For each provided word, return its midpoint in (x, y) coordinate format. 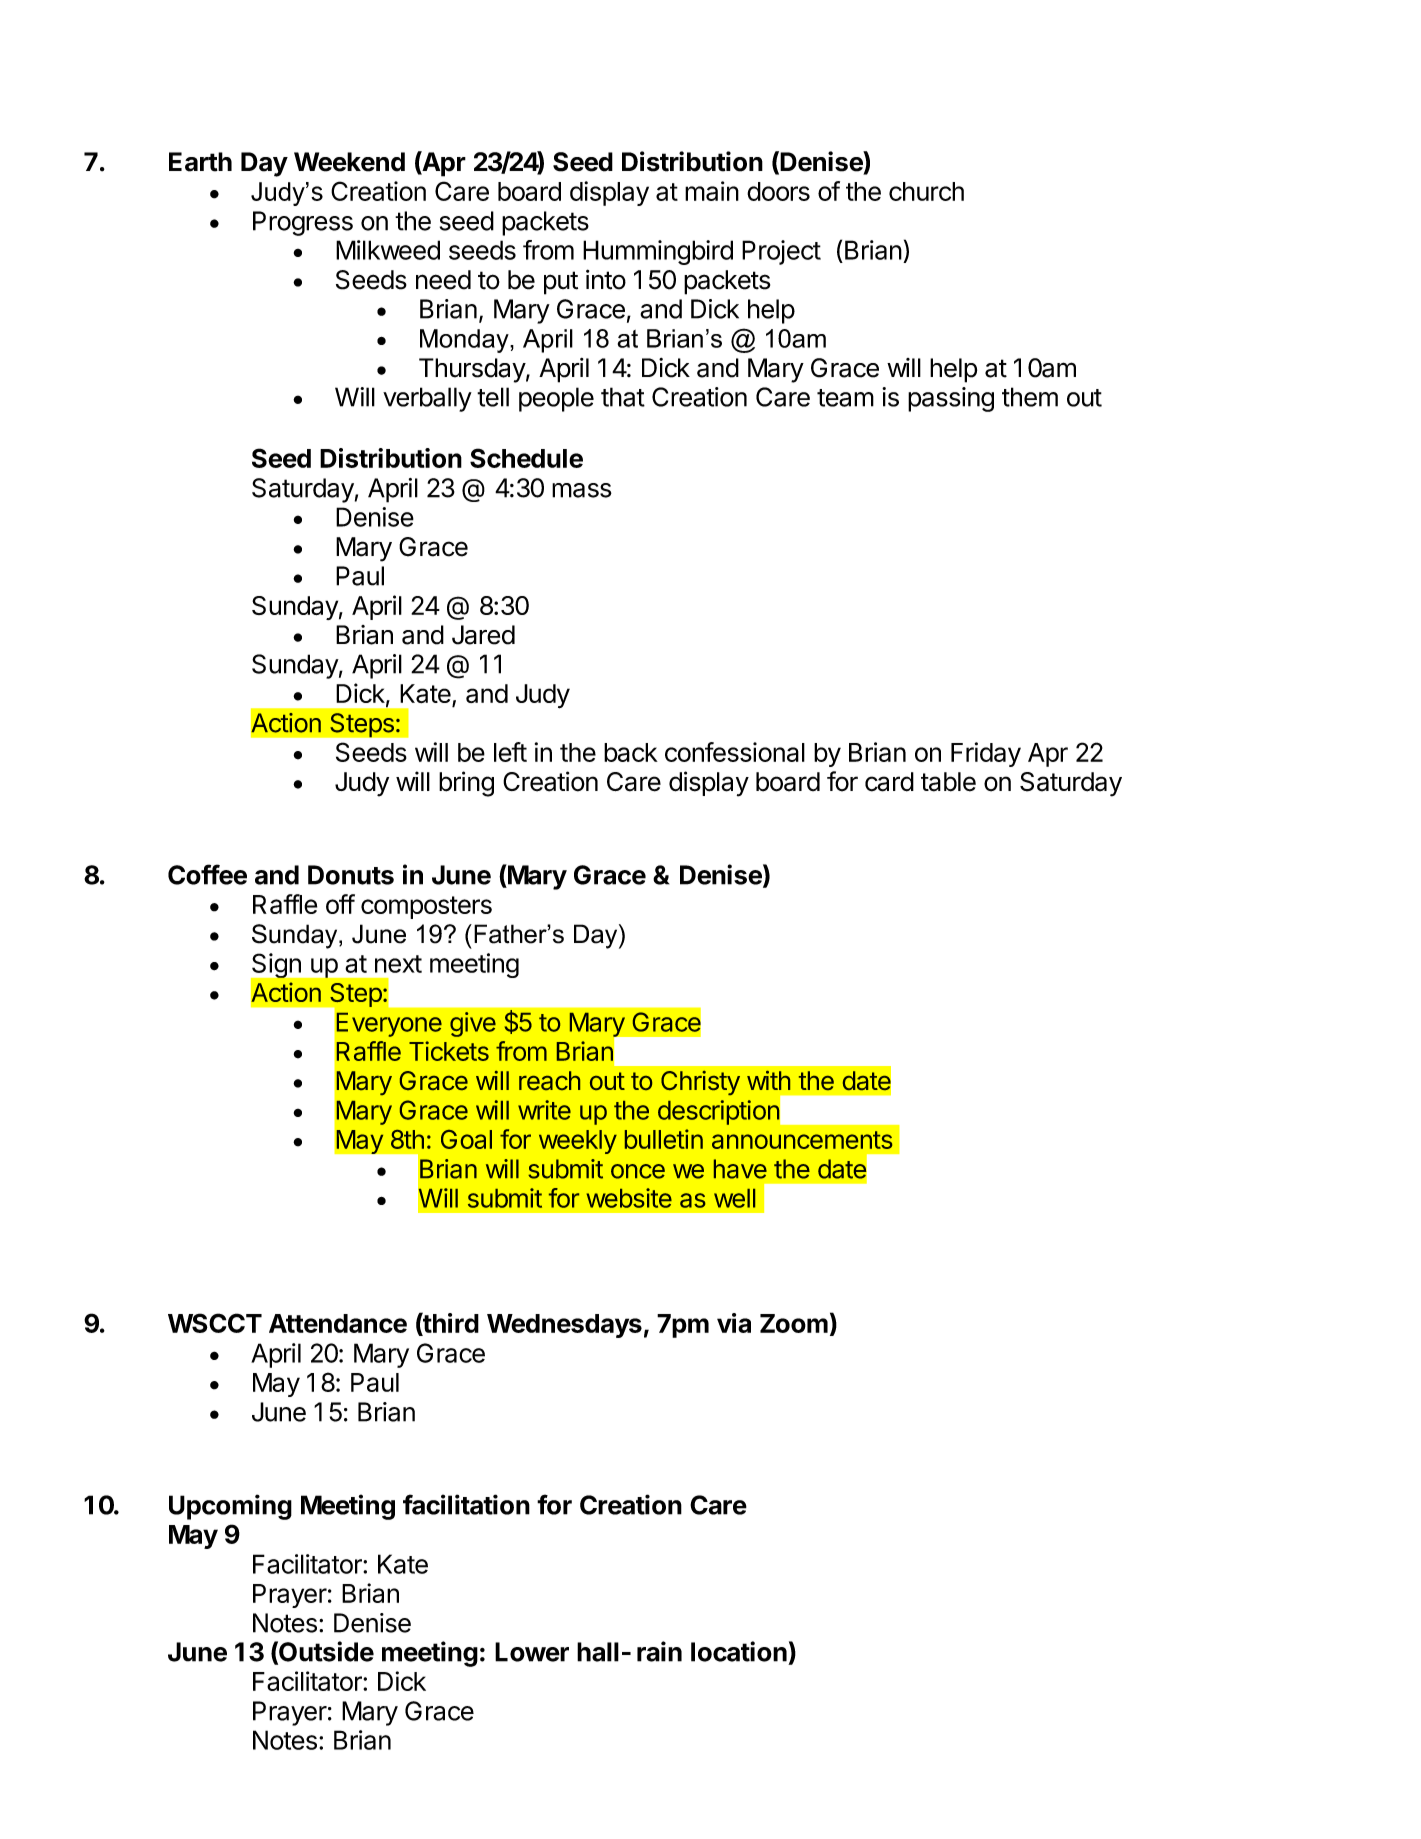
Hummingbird (658, 252)
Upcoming (230, 1507)
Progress (303, 223)
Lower (532, 1652)
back (631, 752)
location (739, 1651)
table (948, 782)
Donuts (351, 875)
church (926, 191)
